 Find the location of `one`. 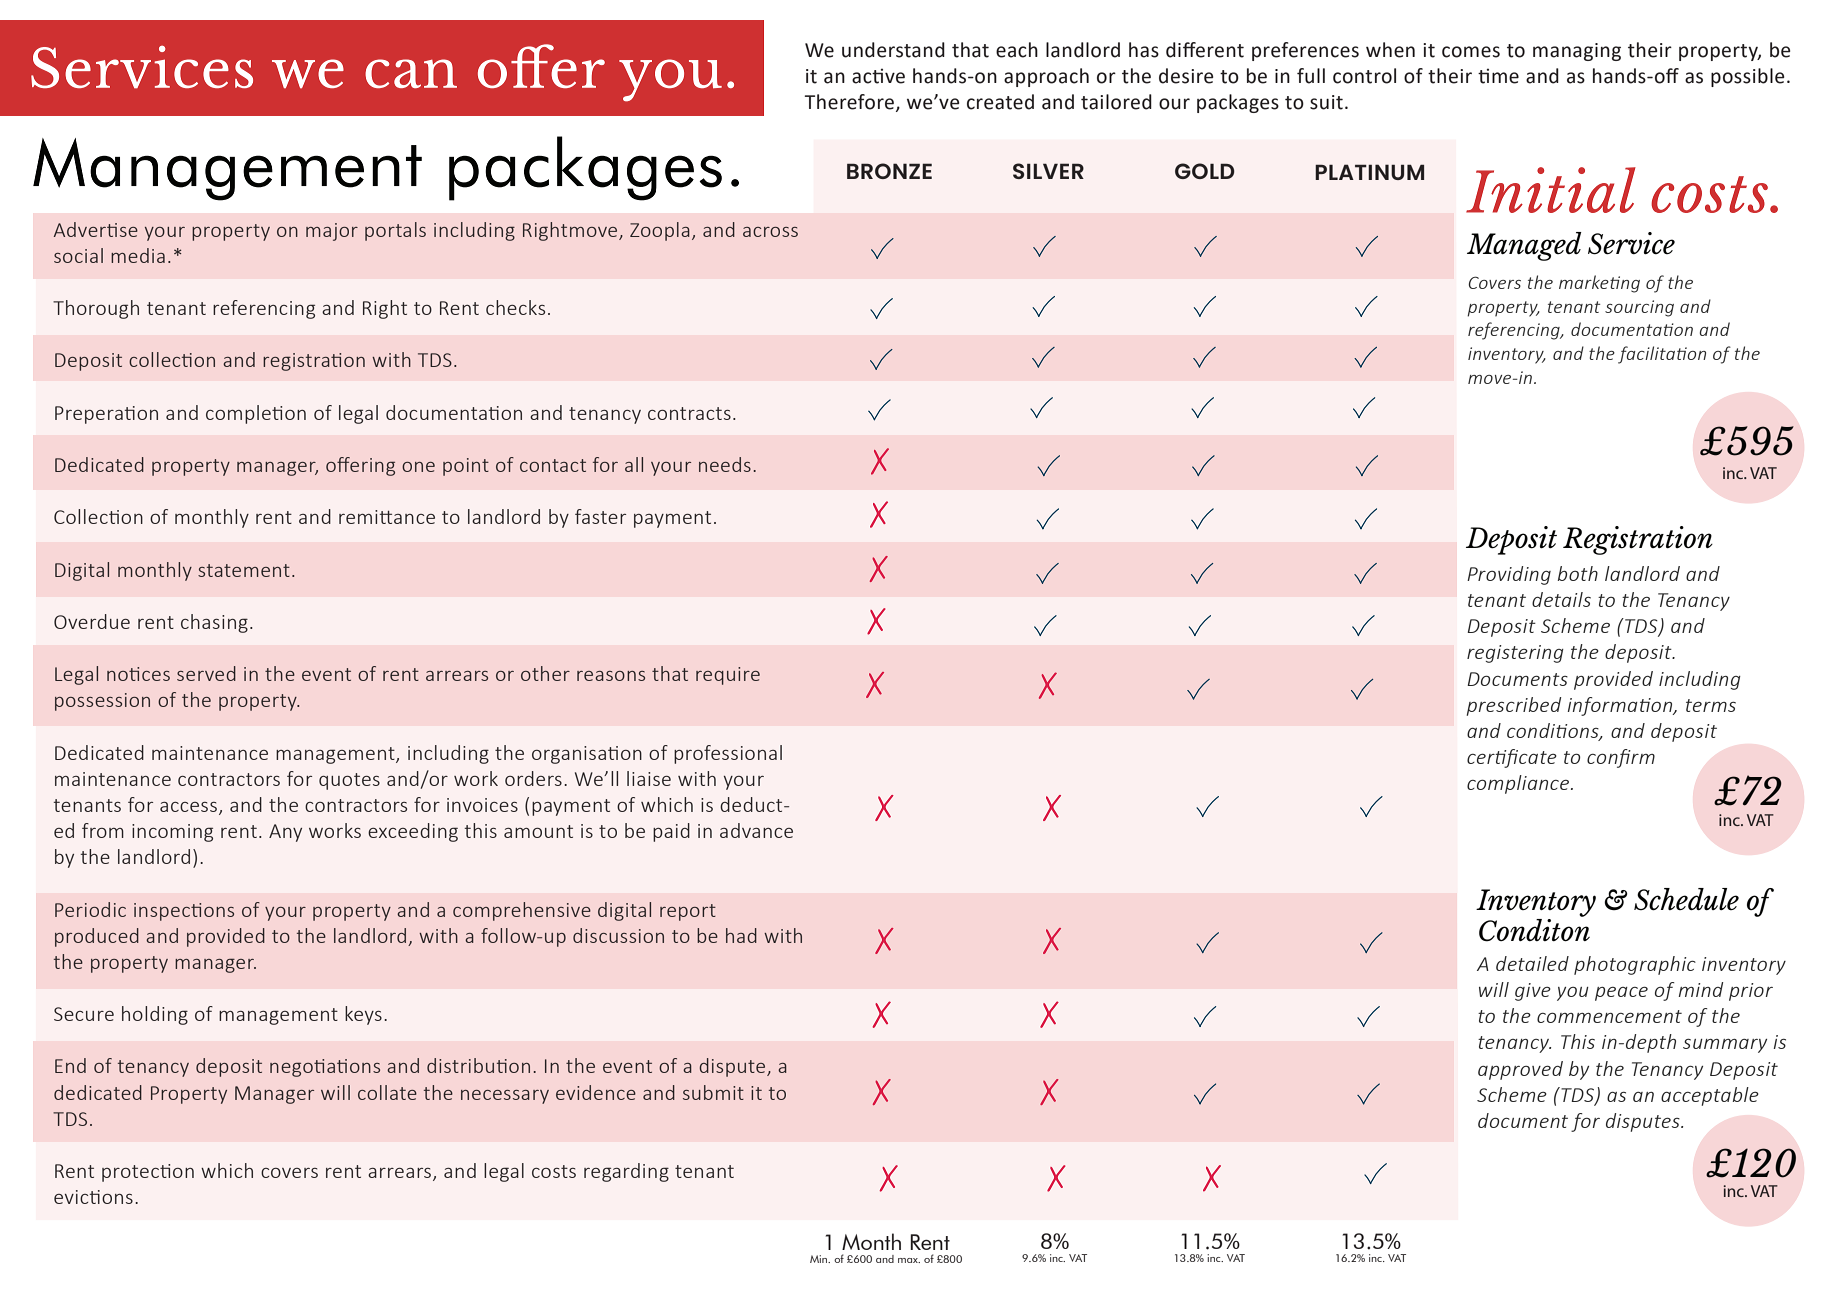

one is located at coordinates (418, 467).
